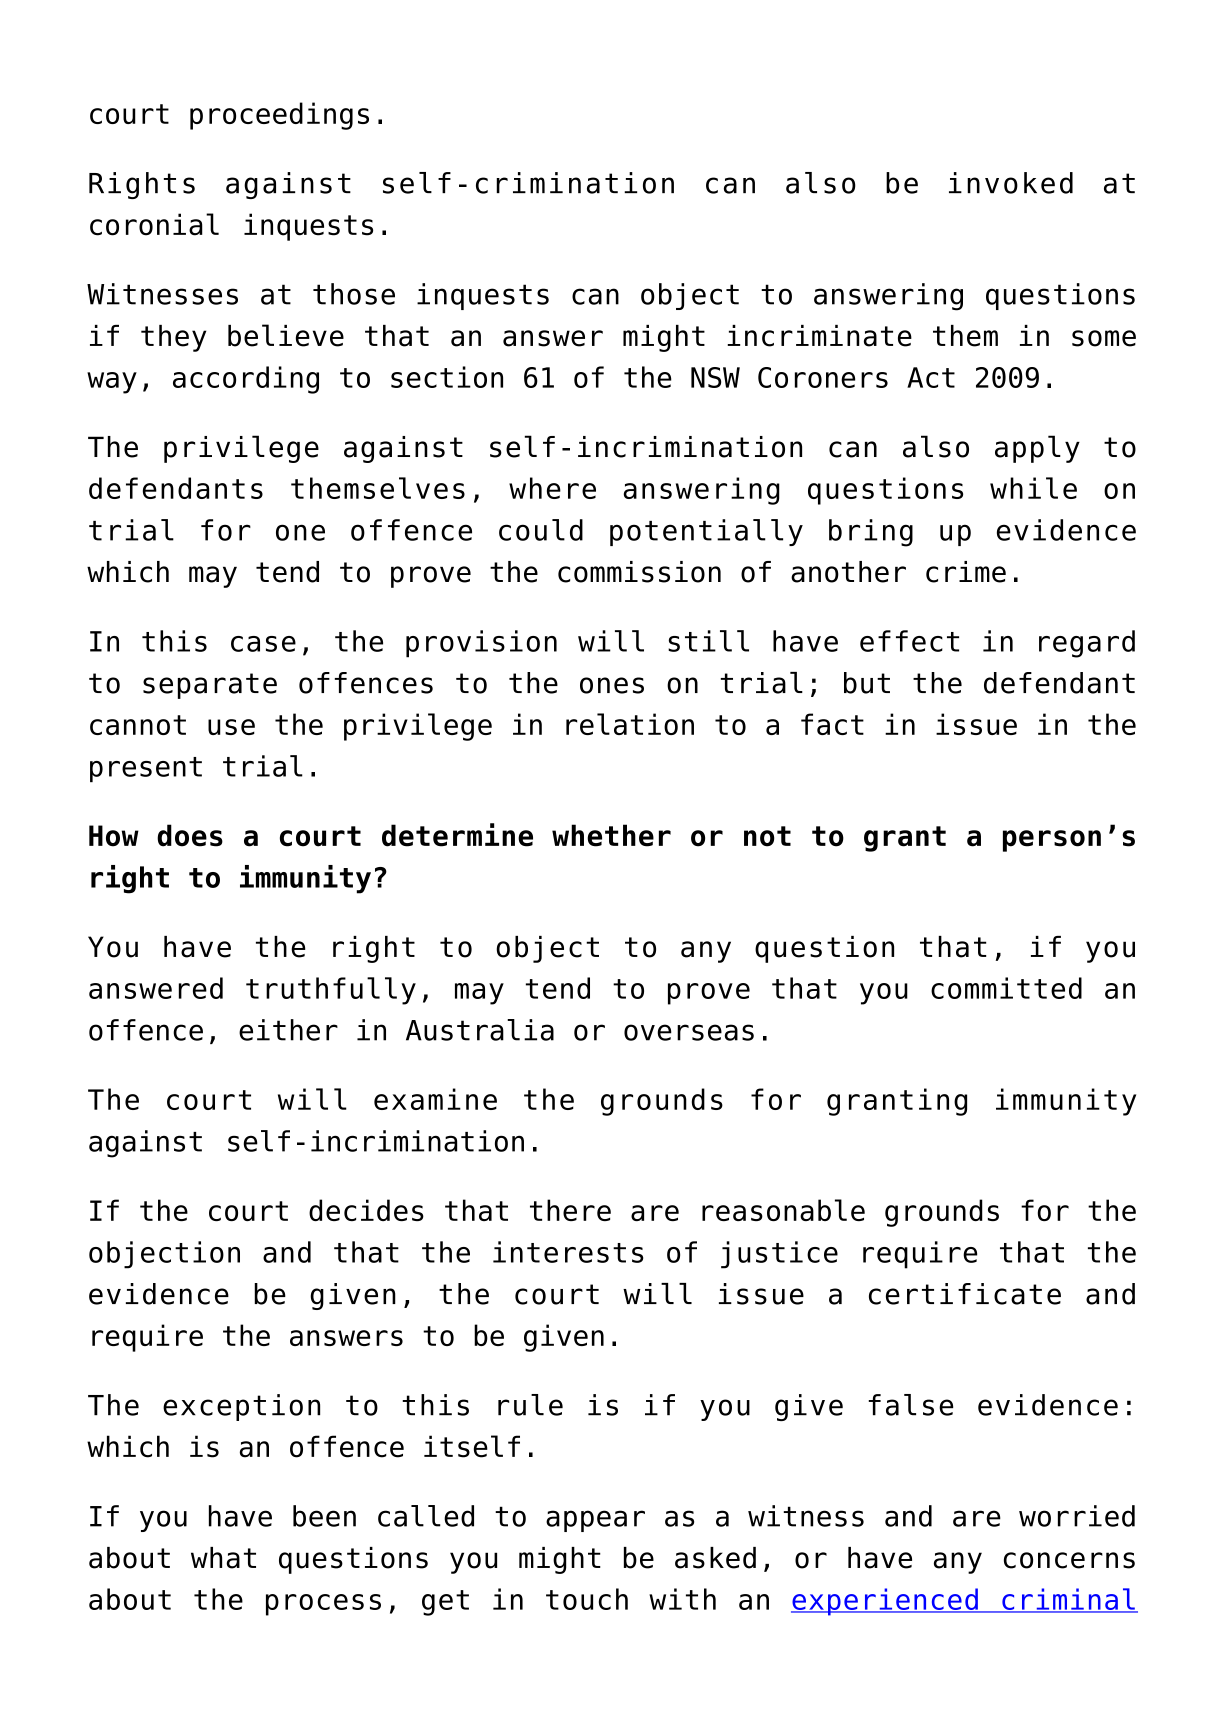 Image resolution: width=1225 pixels, height=1732 pixels. Describe the element at coordinates (366, 1210) in the image. I see `decides` at that location.
